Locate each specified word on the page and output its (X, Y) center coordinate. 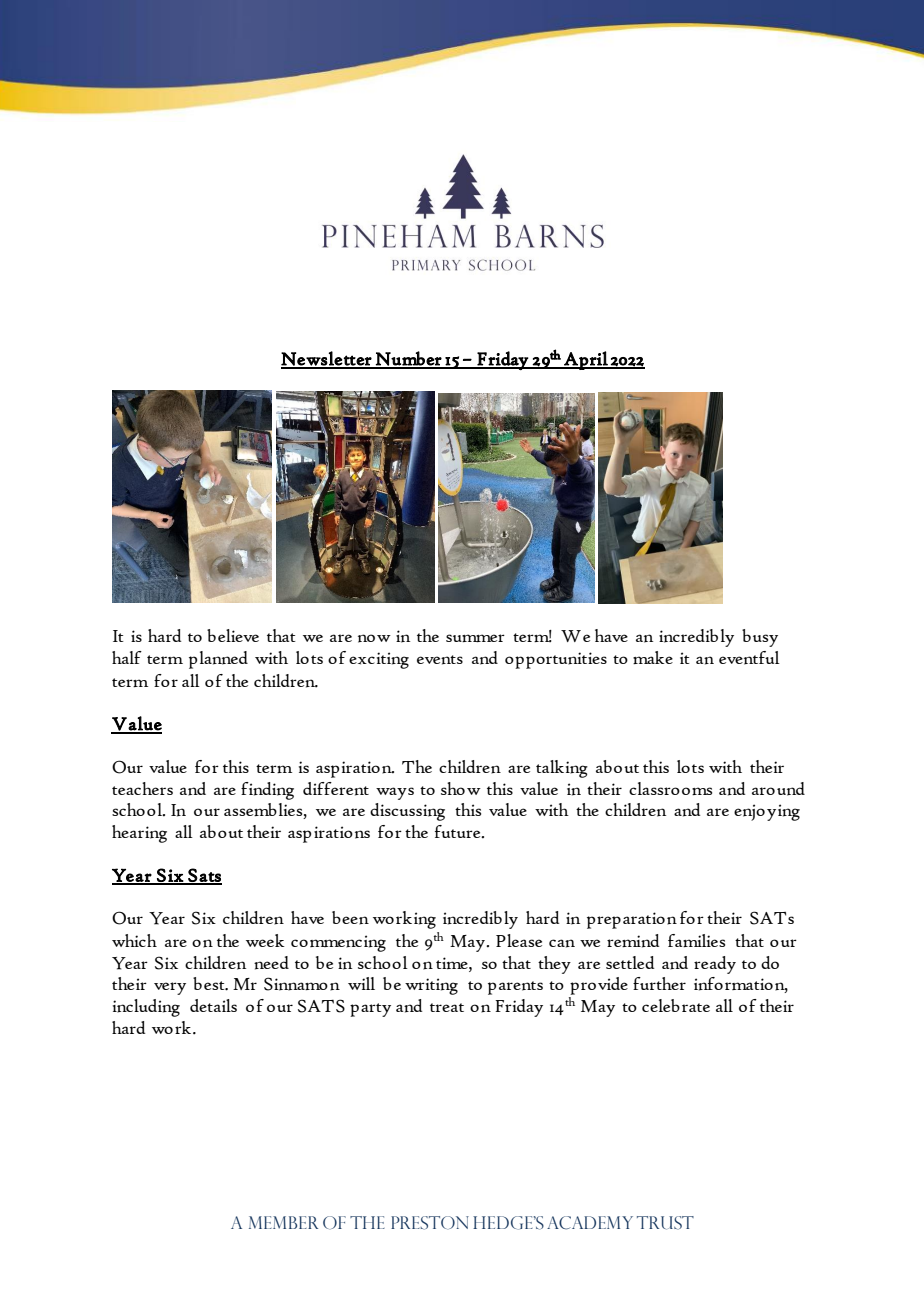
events (440, 660)
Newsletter (327, 359)
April (586, 360)
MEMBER (283, 1222)
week (265, 940)
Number (408, 359)
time (453, 963)
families (696, 940)
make (653, 657)
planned (218, 660)
